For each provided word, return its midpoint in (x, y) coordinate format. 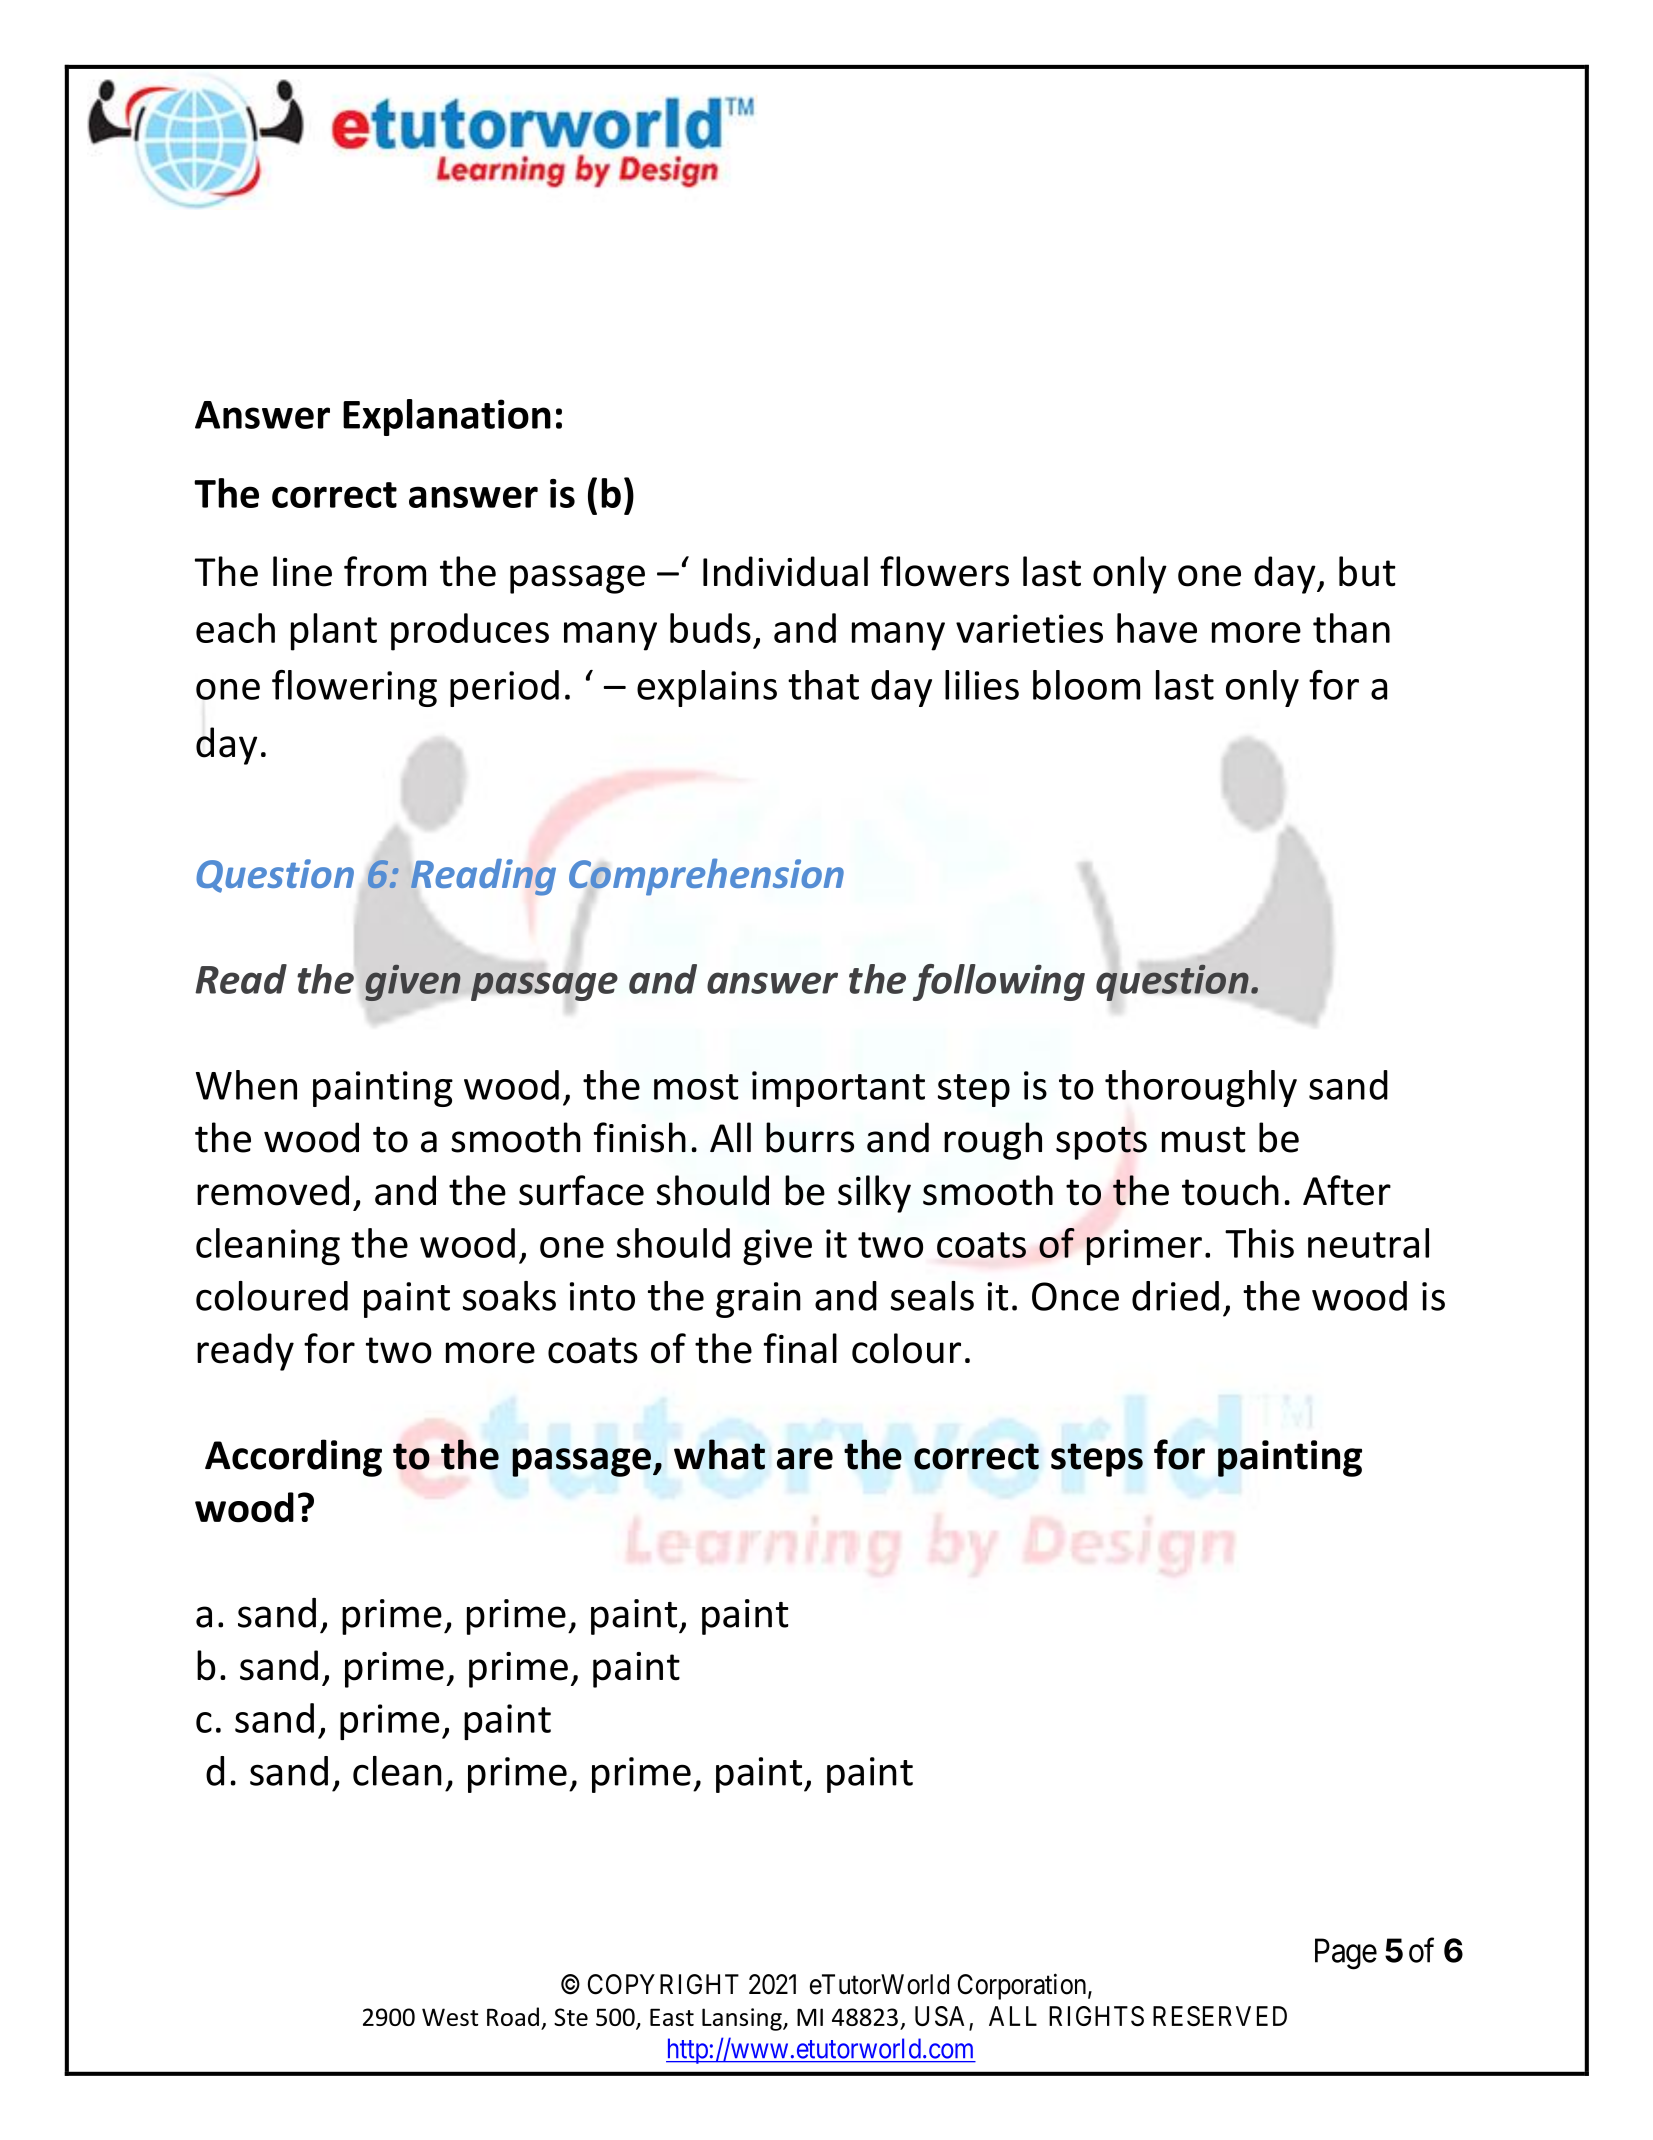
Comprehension (706, 877)
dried (1175, 1296)
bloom (1086, 685)
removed (273, 1190)
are (805, 1459)
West (450, 2017)
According (293, 1458)
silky (874, 1194)
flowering (354, 688)
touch (1230, 1190)
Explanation (447, 417)
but (1367, 571)
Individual (785, 571)
